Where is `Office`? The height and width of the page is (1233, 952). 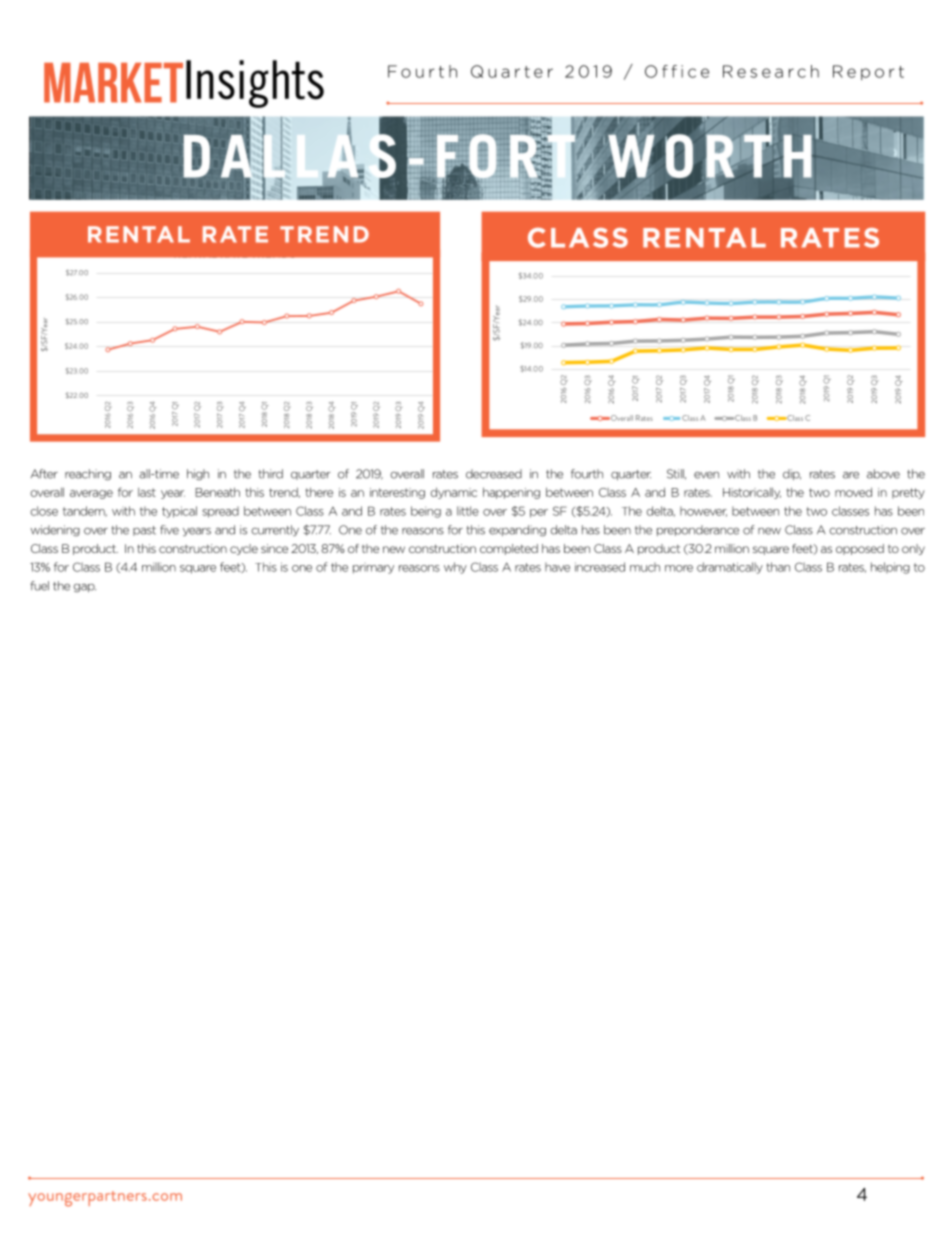 Office is located at coordinates (677, 71).
